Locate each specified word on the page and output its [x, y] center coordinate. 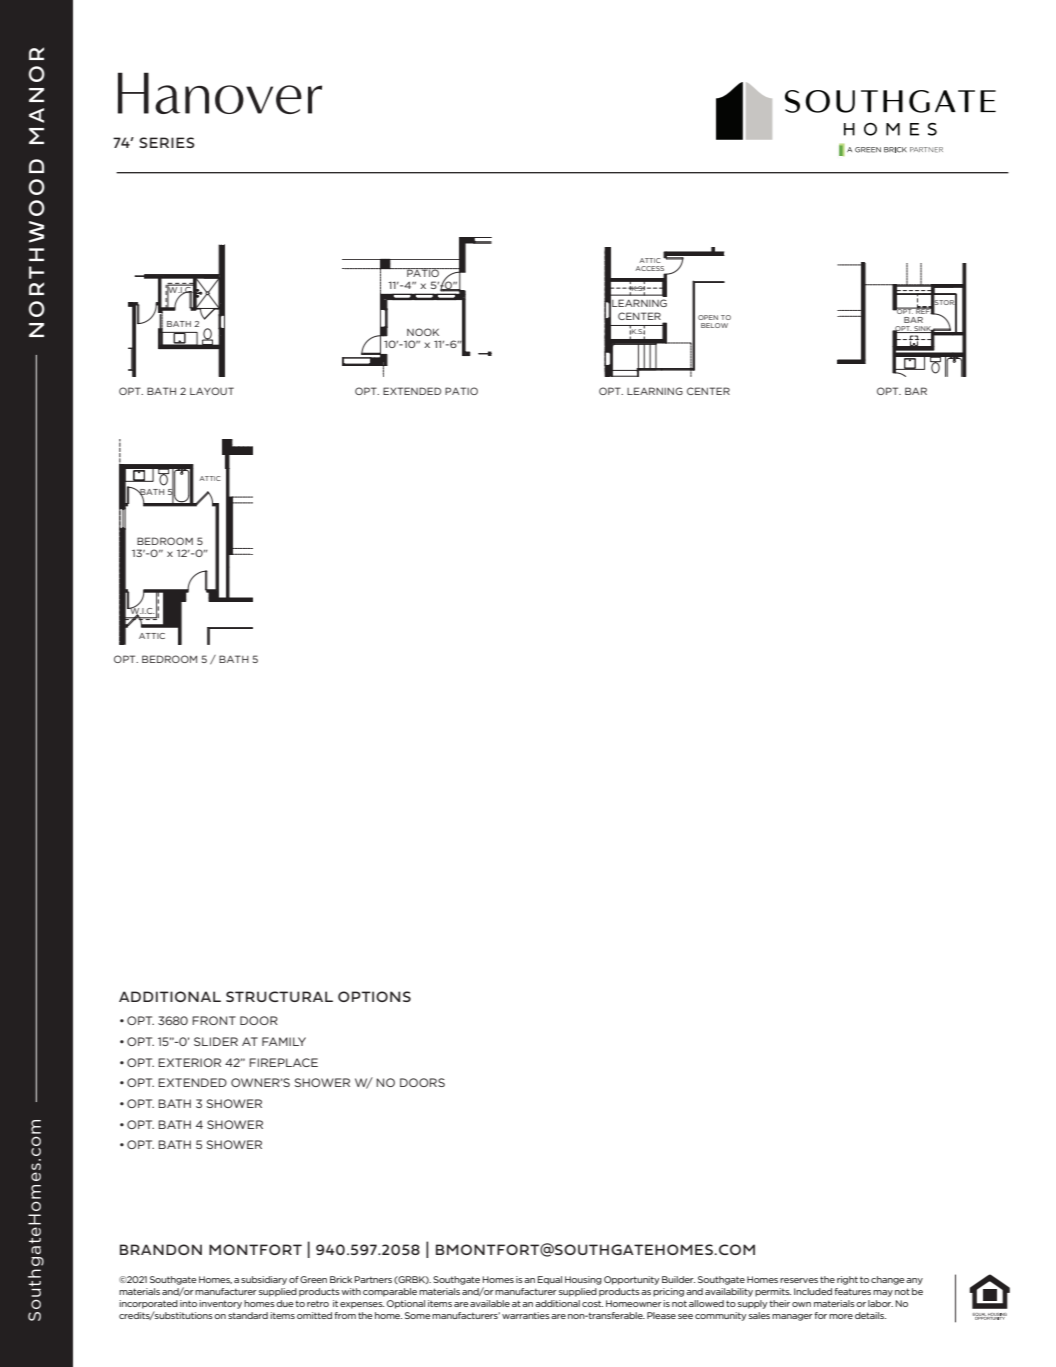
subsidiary [264, 1280]
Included [813, 1291]
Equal [550, 1280]
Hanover [220, 93]
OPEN [708, 317]
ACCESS [651, 270]
